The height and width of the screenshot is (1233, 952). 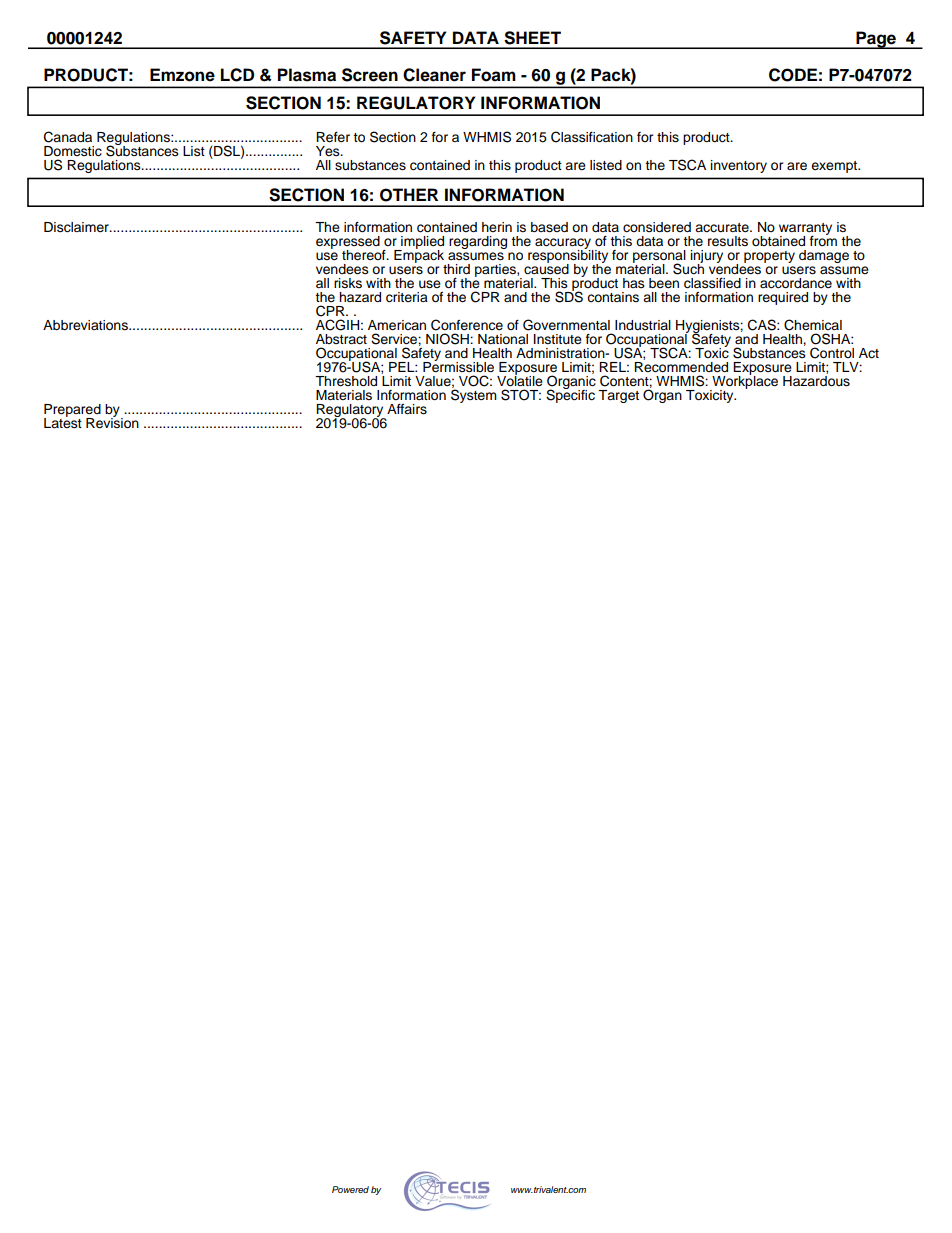 What do you see at coordinates (86, 325) in the screenshot?
I see `Abbreviations` at bounding box center [86, 325].
